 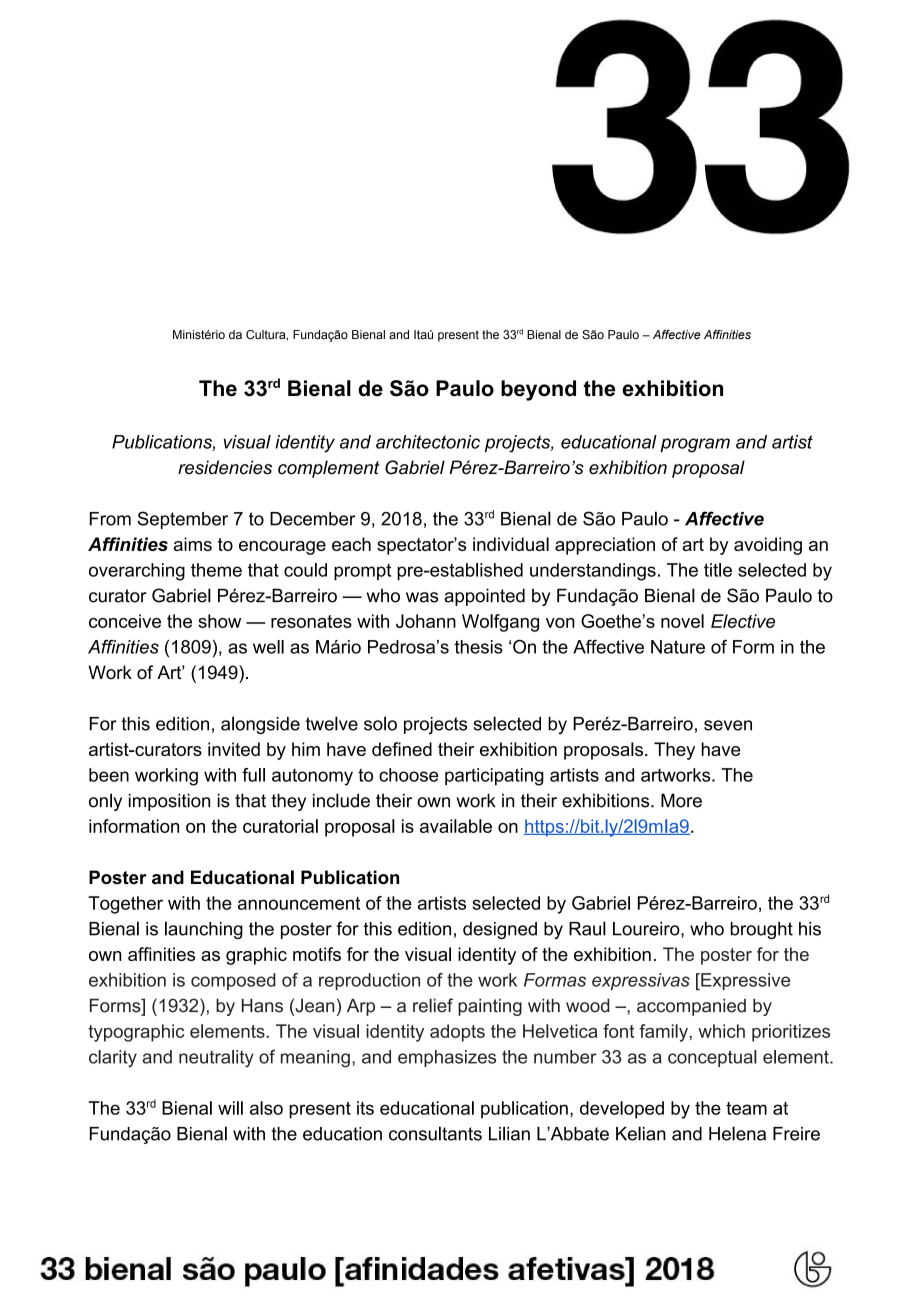 What do you see at coordinates (538, 390) in the screenshot?
I see `beyond` at bounding box center [538, 390].
